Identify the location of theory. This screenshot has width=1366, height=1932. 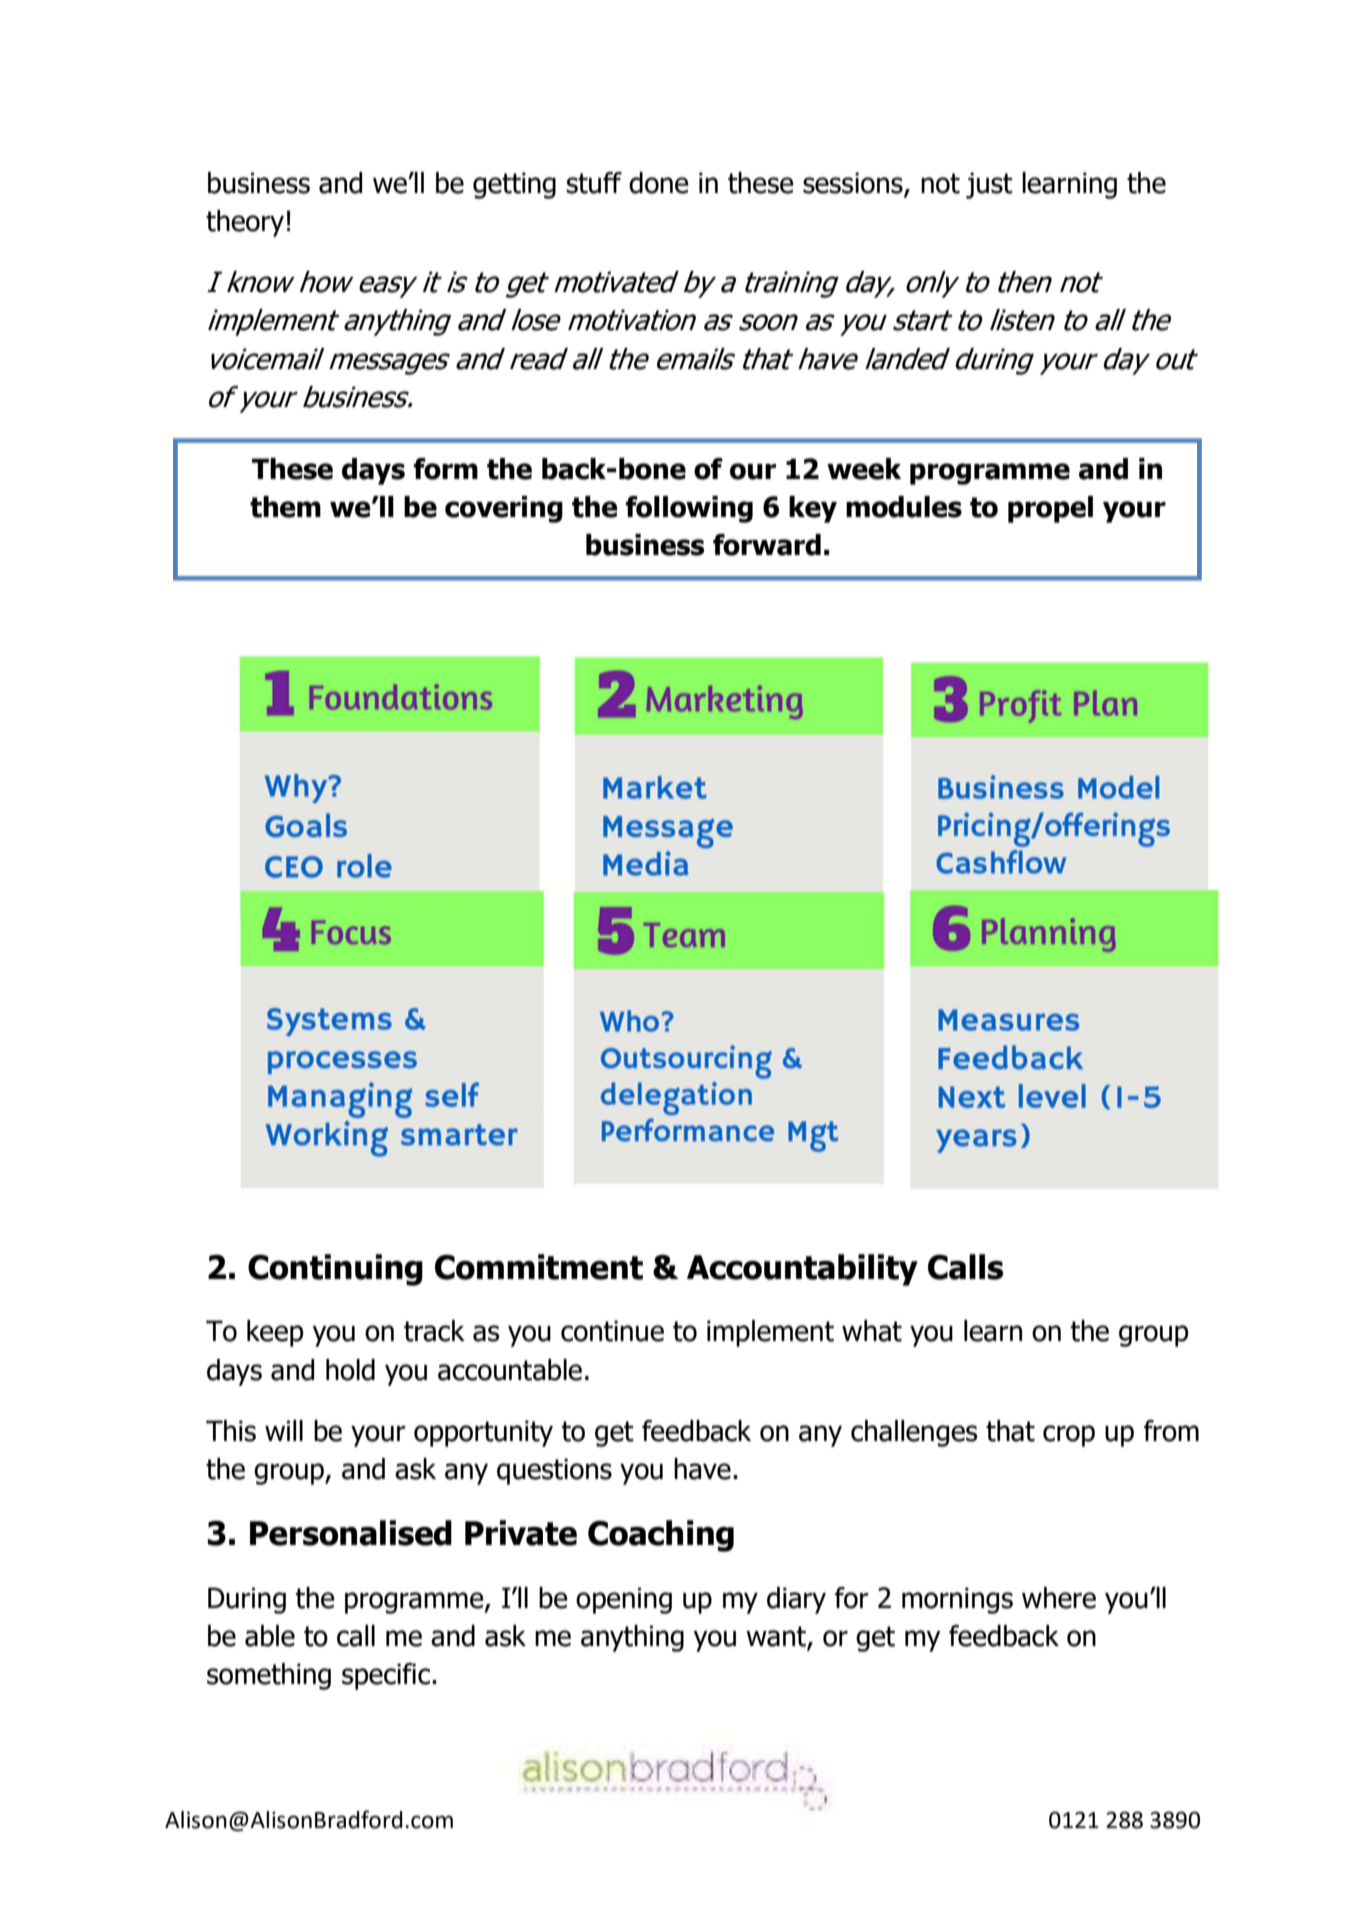
(245, 223).
